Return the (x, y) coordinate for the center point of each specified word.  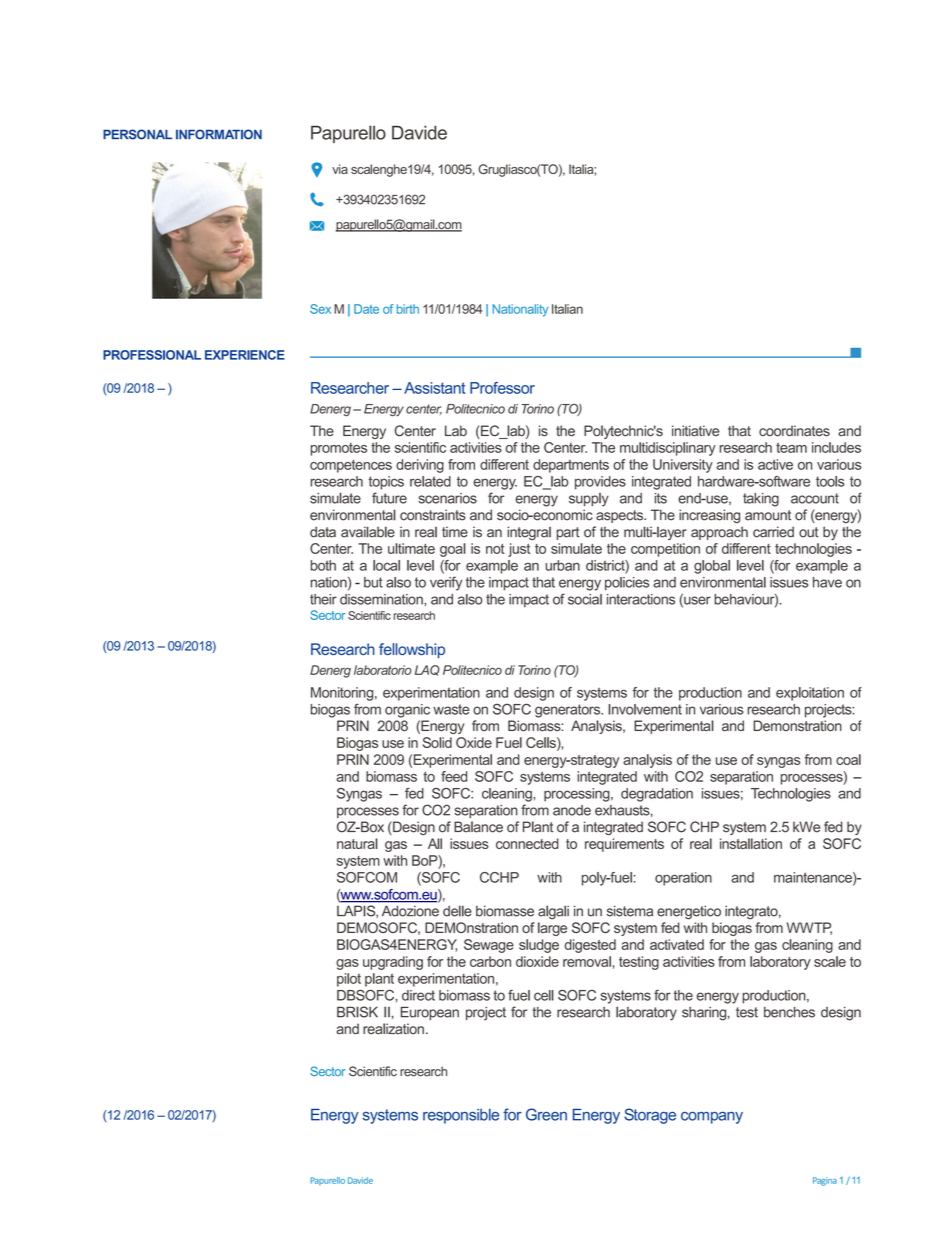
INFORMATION (219, 134)
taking (761, 500)
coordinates (794, 431)
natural (357, 843)
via (340, 169)
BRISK (357, 1012)
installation (751, 843)
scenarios (447, 498)
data (323, 532)
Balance (478, 827)
